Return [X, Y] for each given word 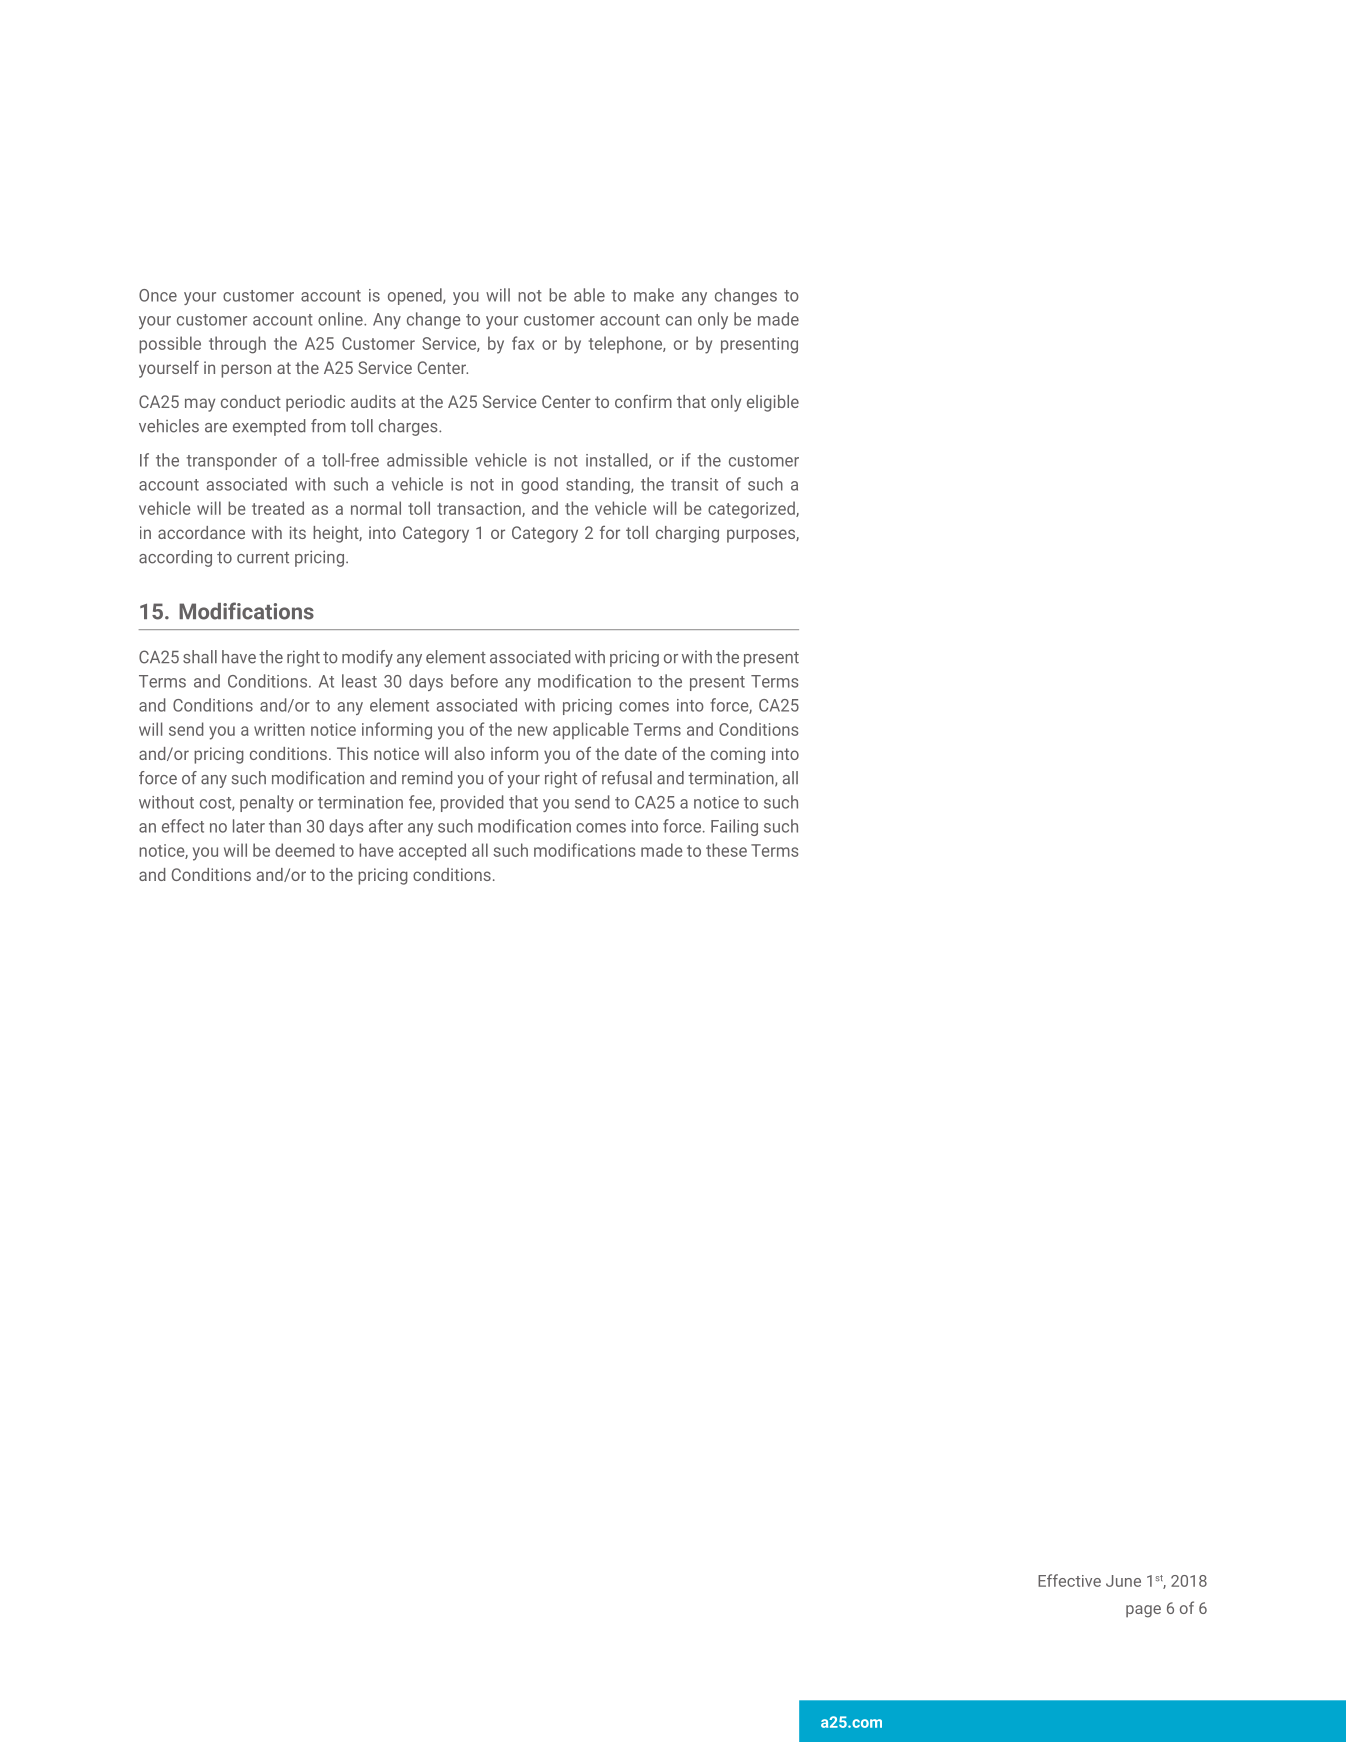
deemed [305, 850]
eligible [773, 403]
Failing [734, 827]
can [679, 321]
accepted [432, 852]
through [237, 345]
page [1143, 1611]
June [1123, 1581]
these [726, 850]
